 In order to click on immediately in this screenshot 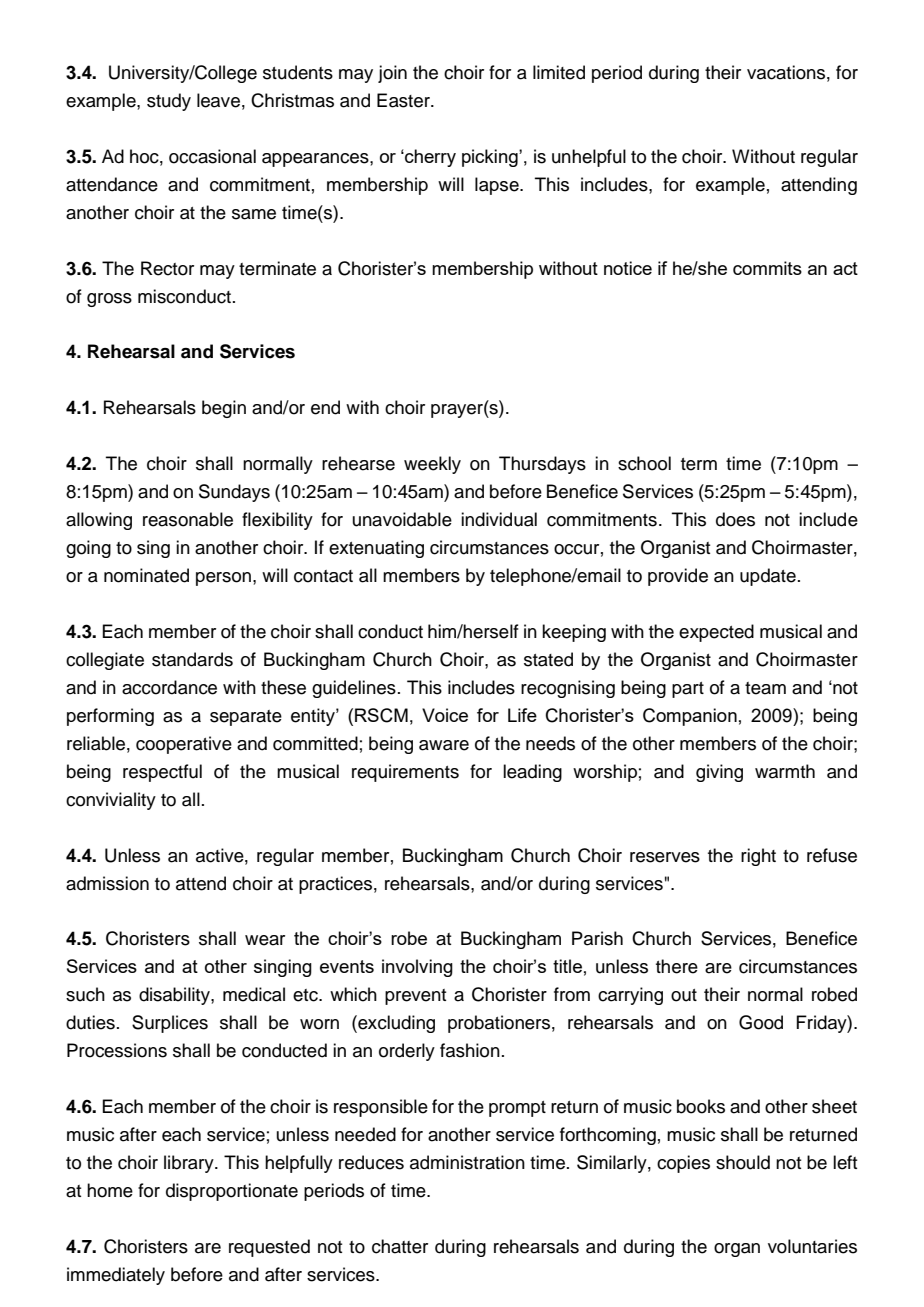, I will do `click(116, 1276)`.
